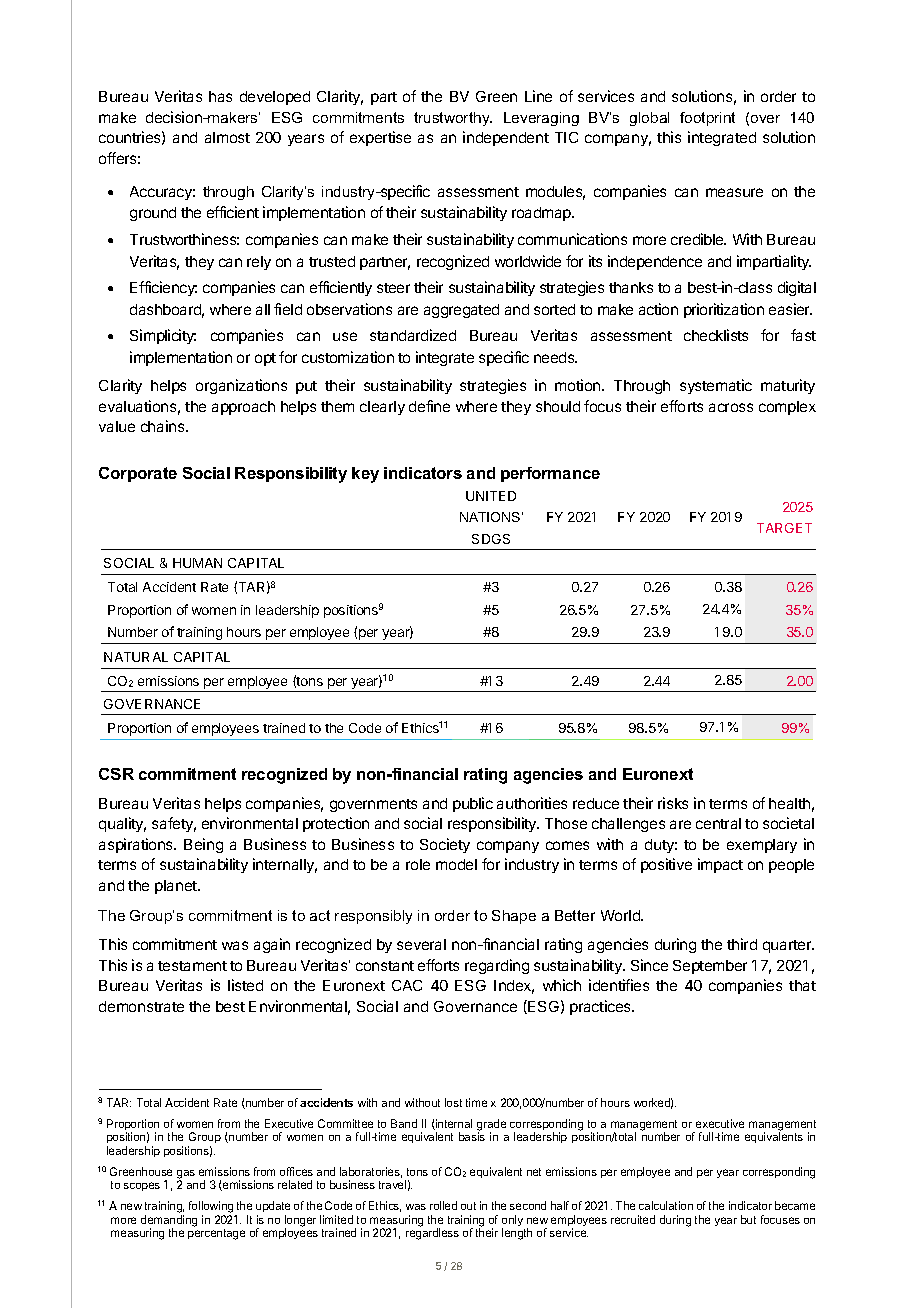 This document has height=1308, width=924. What do you see at coordinates (164, 426) in the document?
I see `chains` at bounding box center [164, 426].
